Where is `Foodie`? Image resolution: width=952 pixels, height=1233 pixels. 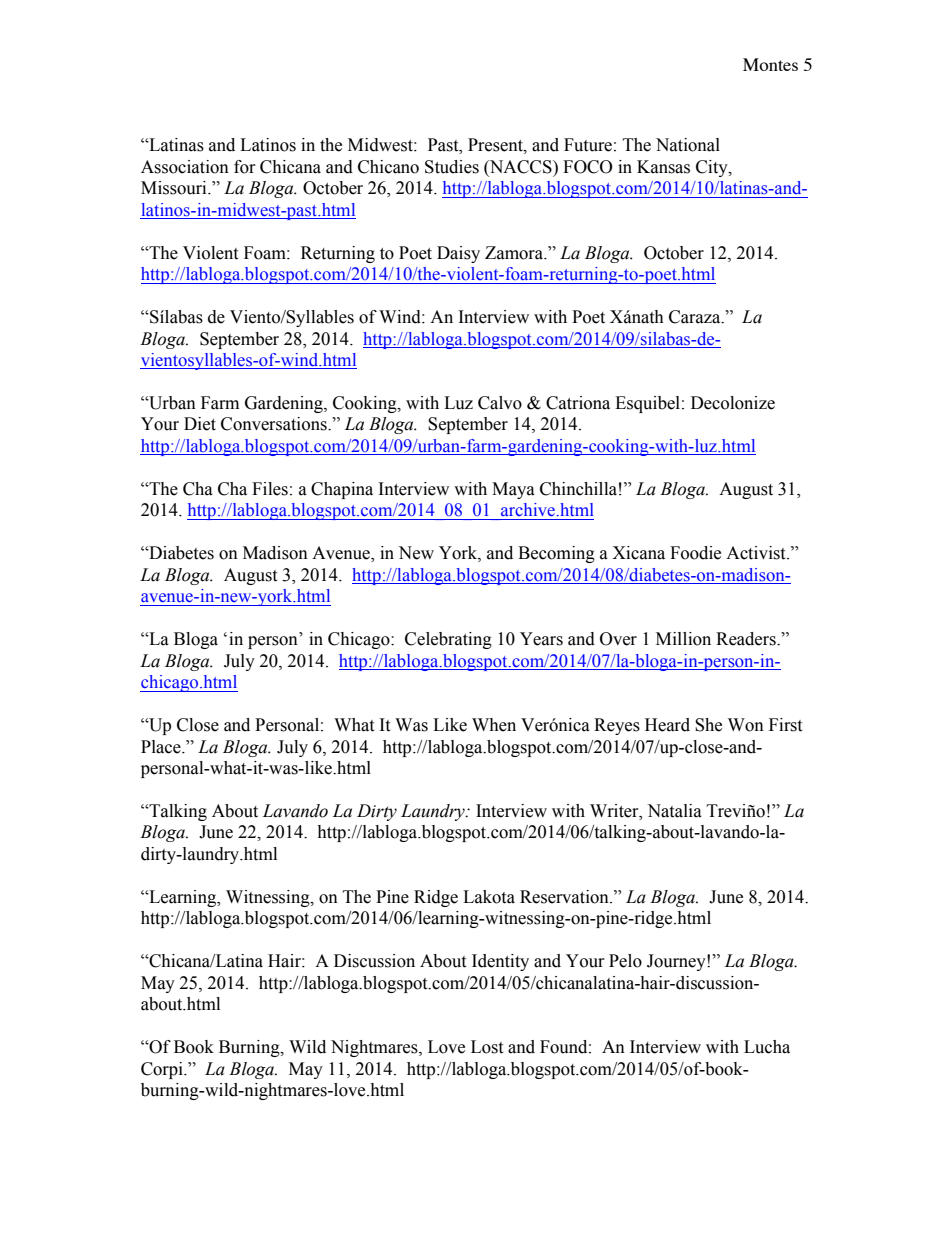
Foodie is located at coordinates (695, 553).
